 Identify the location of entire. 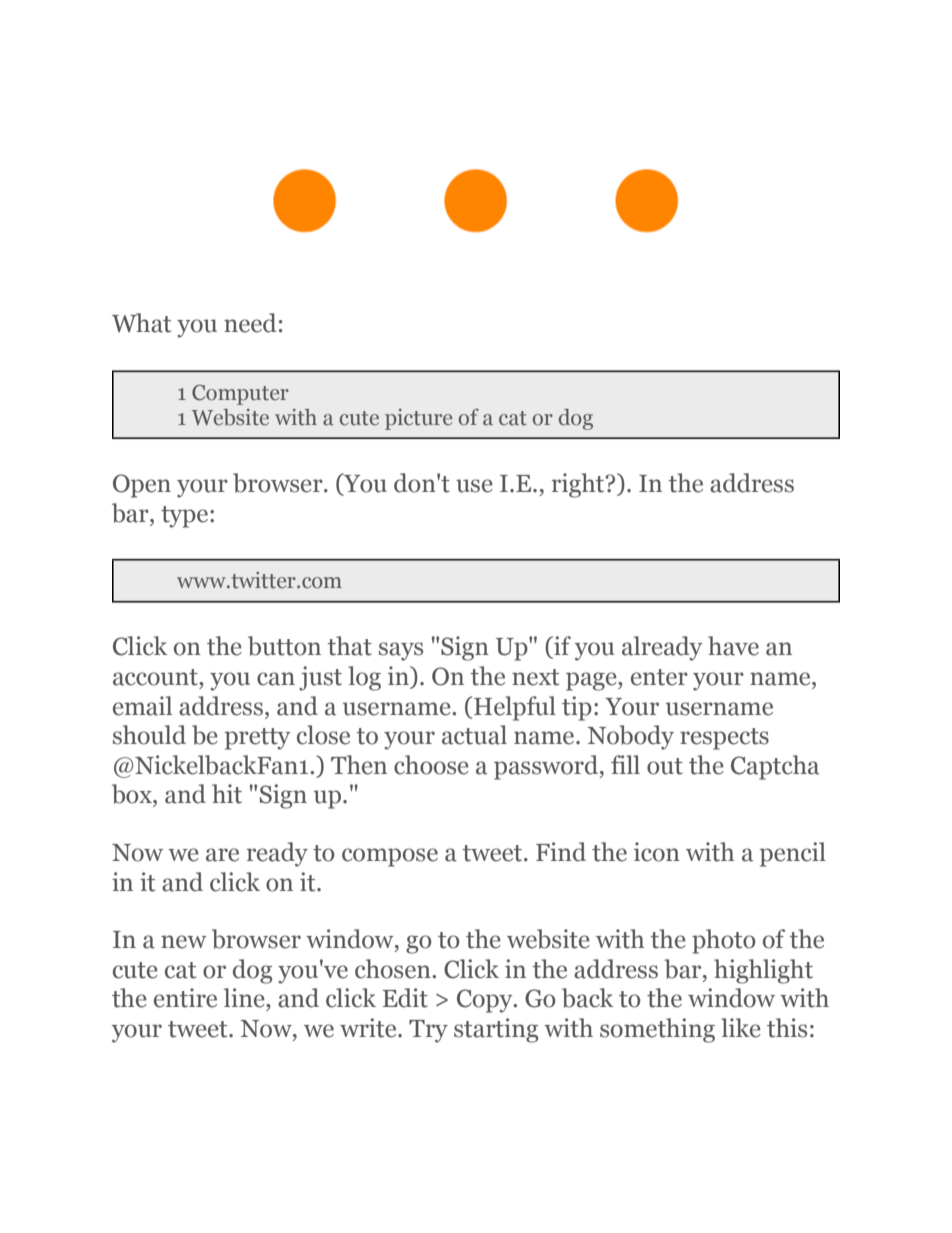
(185, 998).
